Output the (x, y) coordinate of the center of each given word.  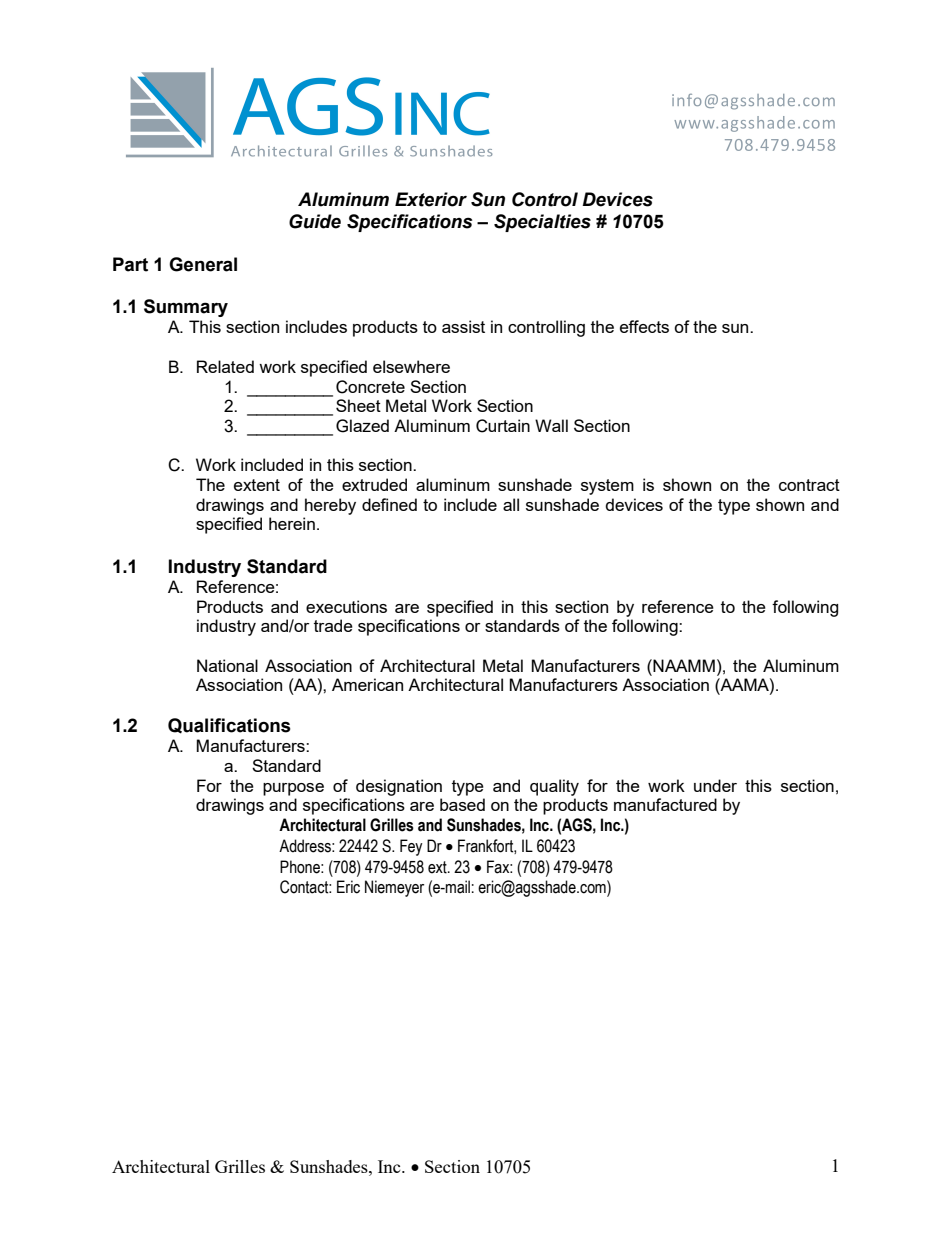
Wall (551, 425)
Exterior (431, 199)
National (227, 665)
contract (809, 485)
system (607, 487)
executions (346, 606)
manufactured (665, 804)
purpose (293, 789)
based (462, 804)
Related (225, 366)
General (203, 264)
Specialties (542, 223)
